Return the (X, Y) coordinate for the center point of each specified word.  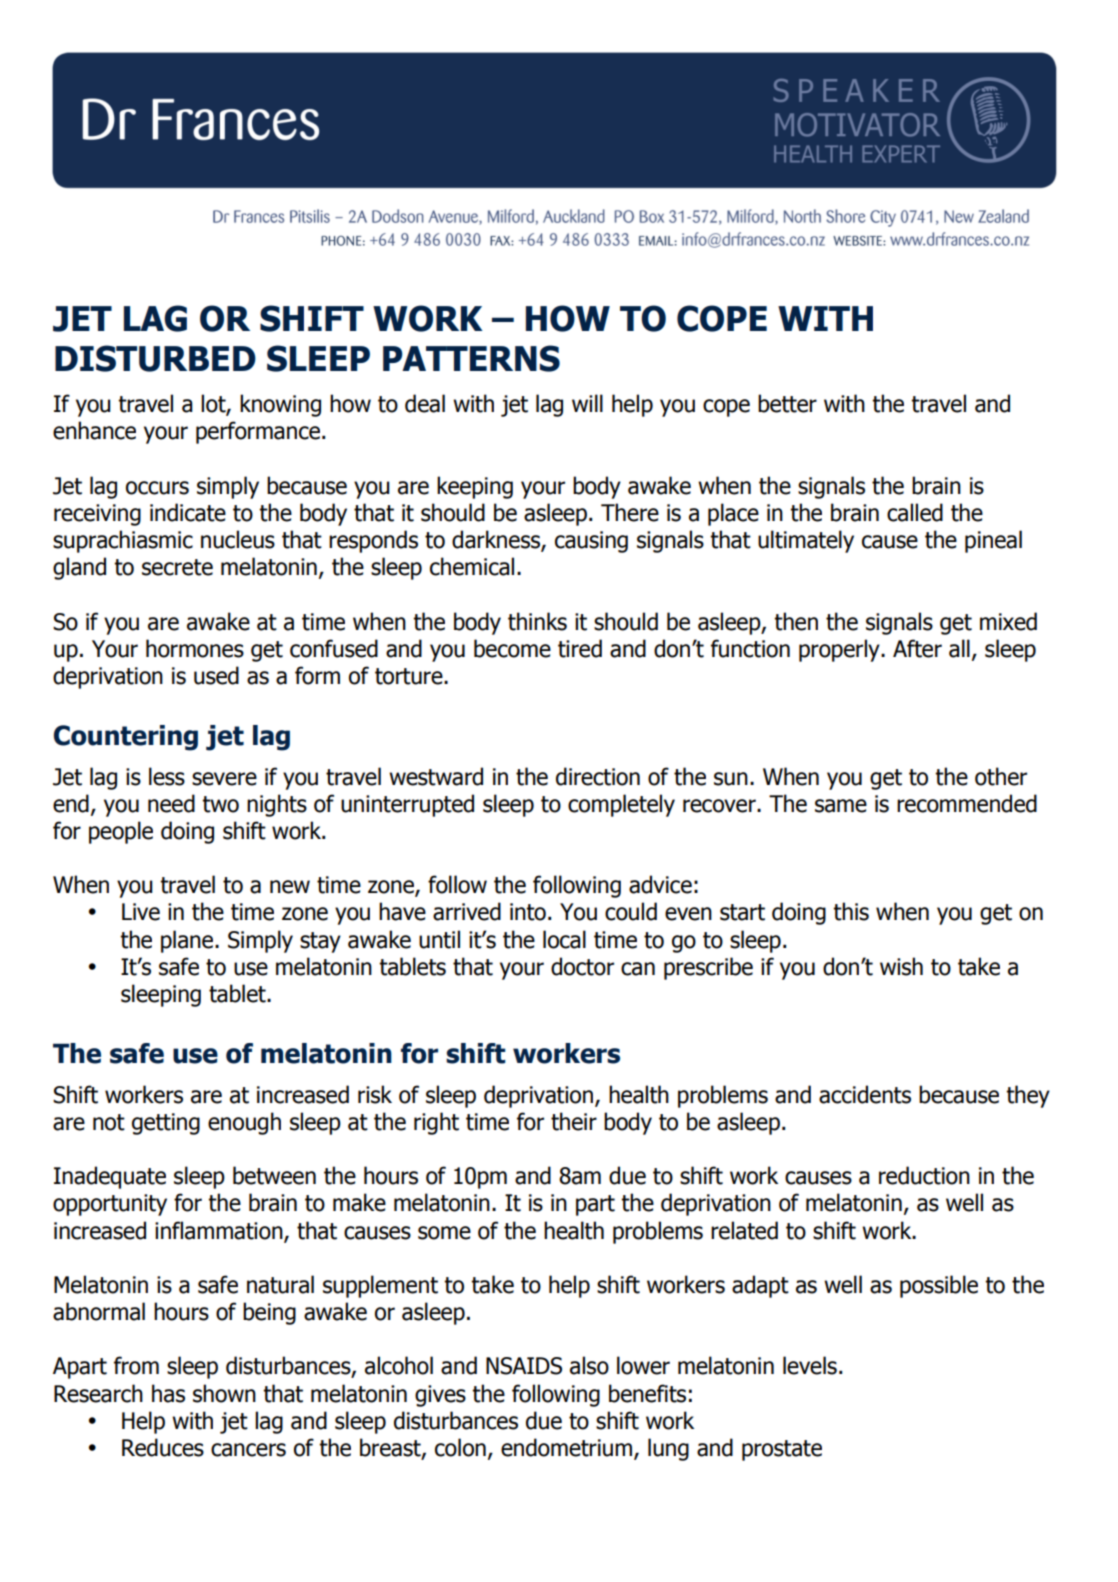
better (787, 403)
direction (598, 776)
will (587, 403)
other (1001, 776)
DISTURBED (155, 358)
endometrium (566, 1447)
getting (166, 1124)
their (574, 1121)
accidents (865, 1094)
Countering (126, 738)
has (168, 1393)
